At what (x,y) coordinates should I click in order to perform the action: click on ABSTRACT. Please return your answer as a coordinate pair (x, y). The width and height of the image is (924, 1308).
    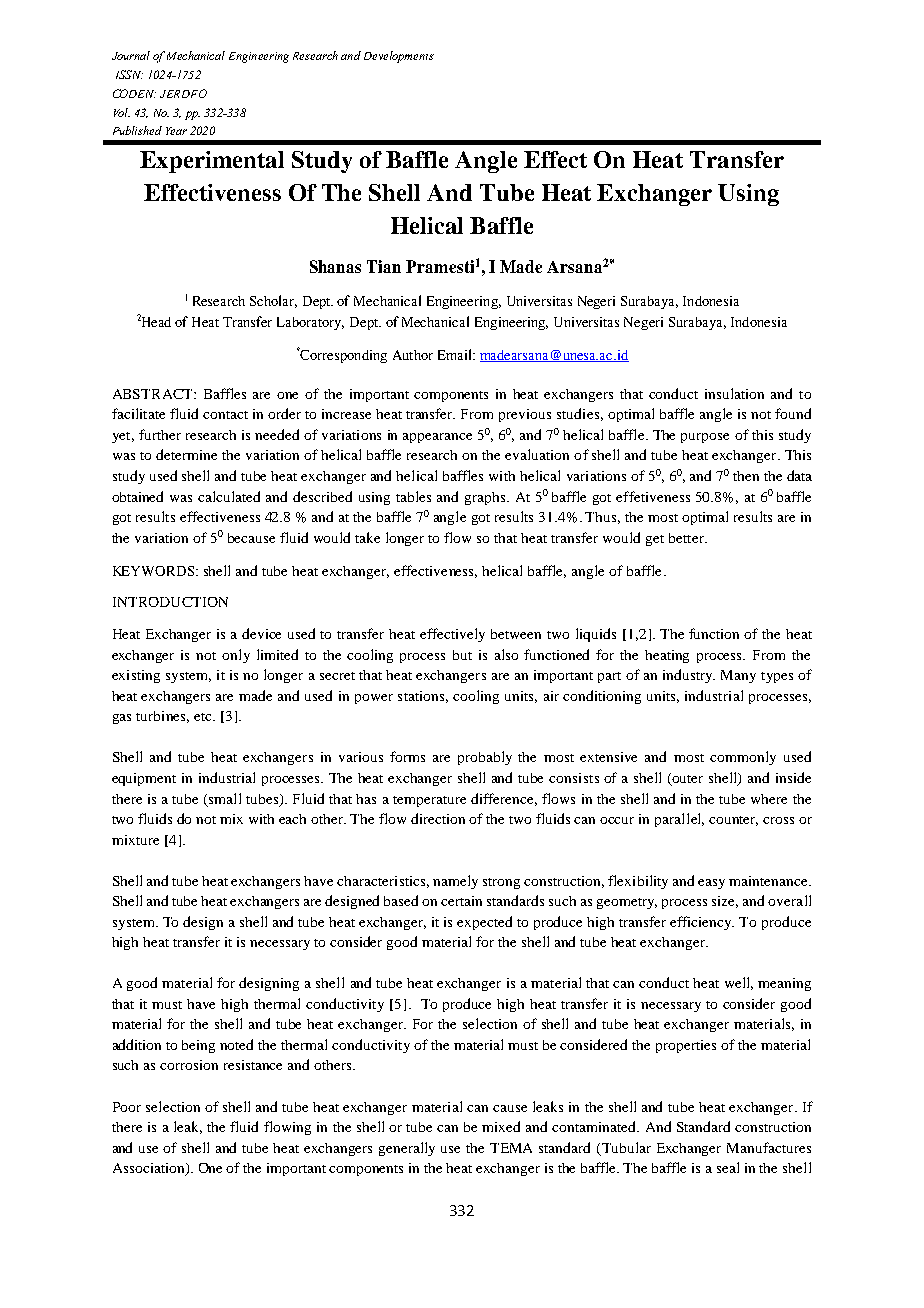
    Looking at the image, I should click on (154, 394).
